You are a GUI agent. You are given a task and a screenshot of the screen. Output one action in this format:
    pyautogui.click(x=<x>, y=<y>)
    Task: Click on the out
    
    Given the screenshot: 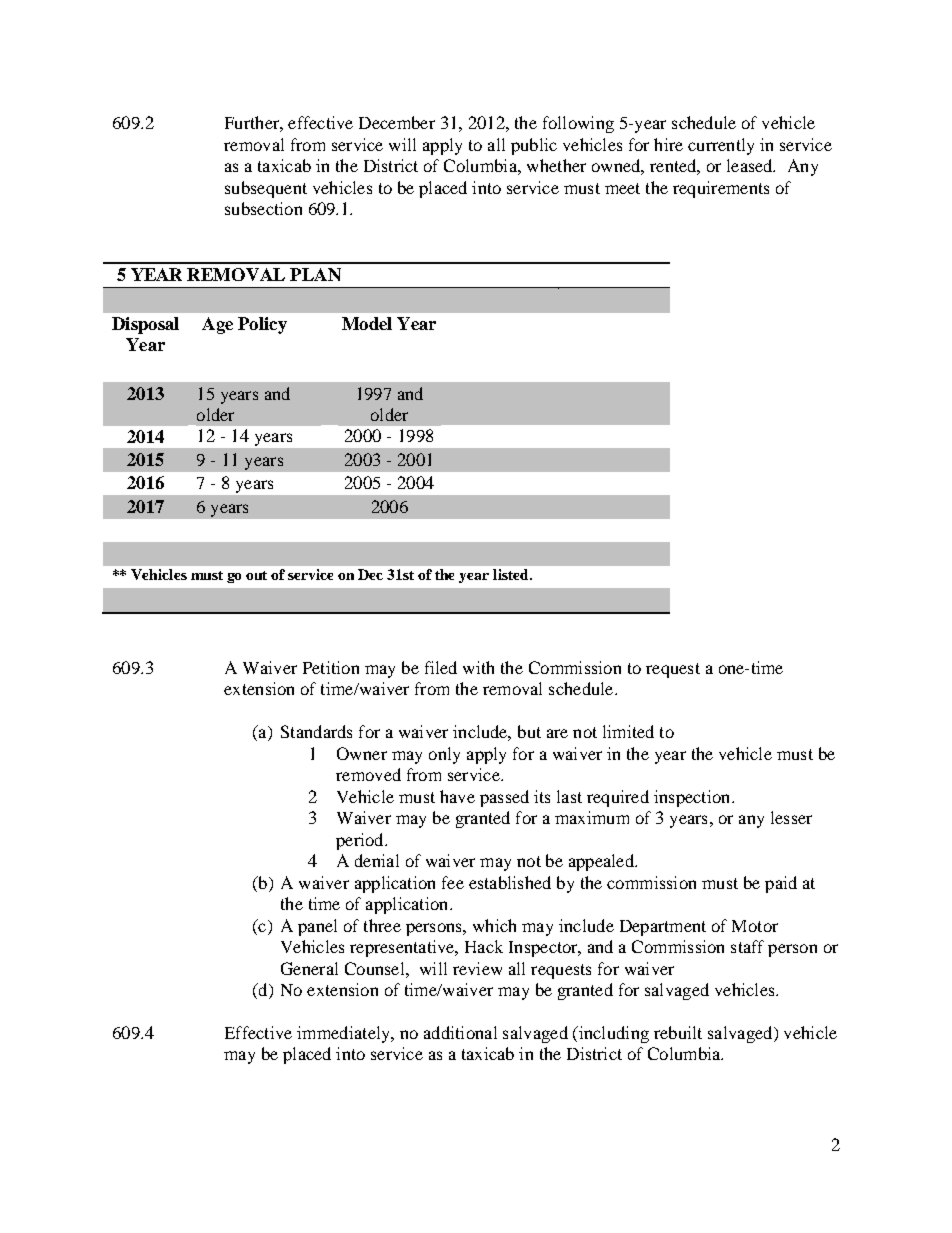 What is the action you would take?
    pyautogui.click(x=256, y=575)
